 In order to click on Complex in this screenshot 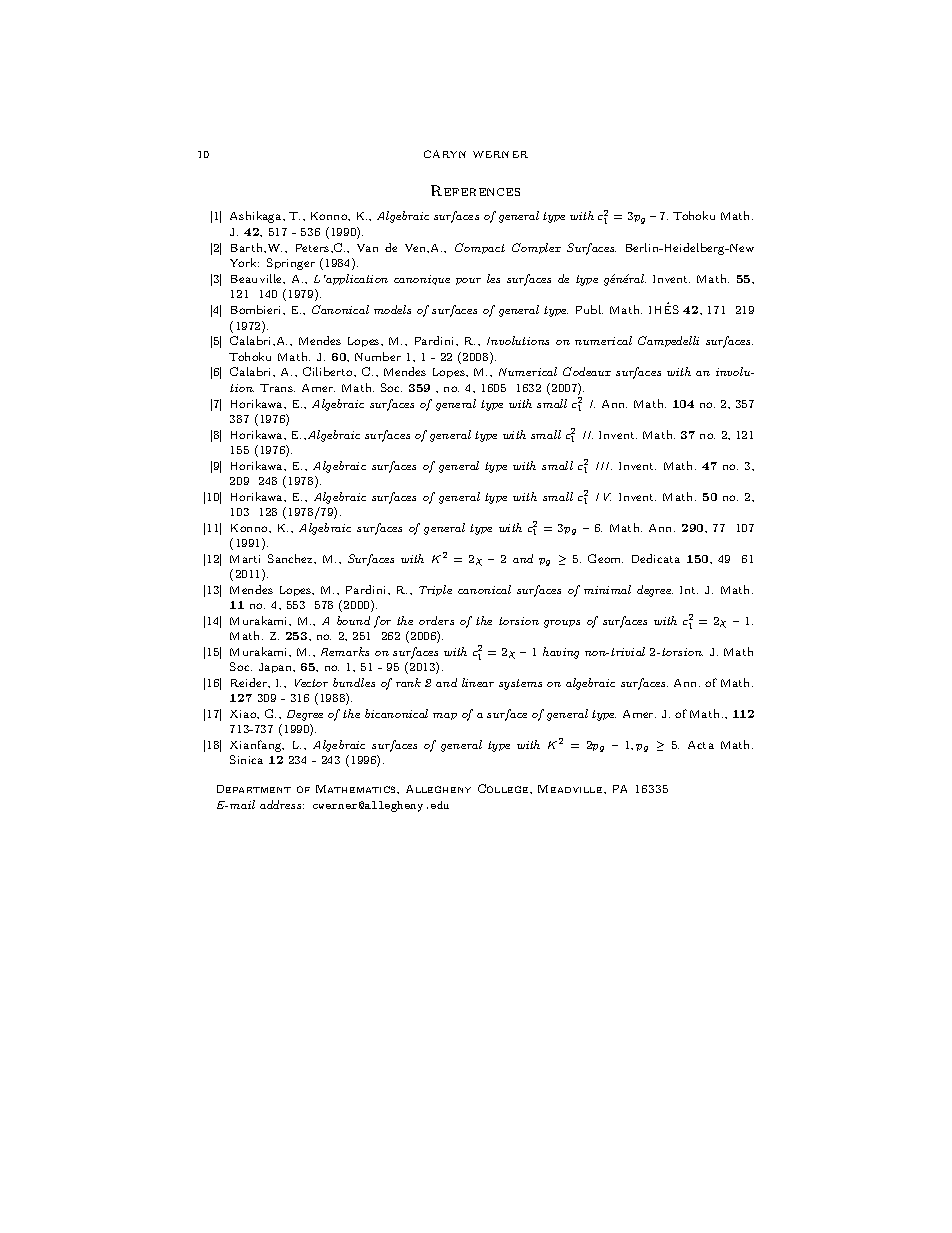, I will do `click(536, 248)`.
